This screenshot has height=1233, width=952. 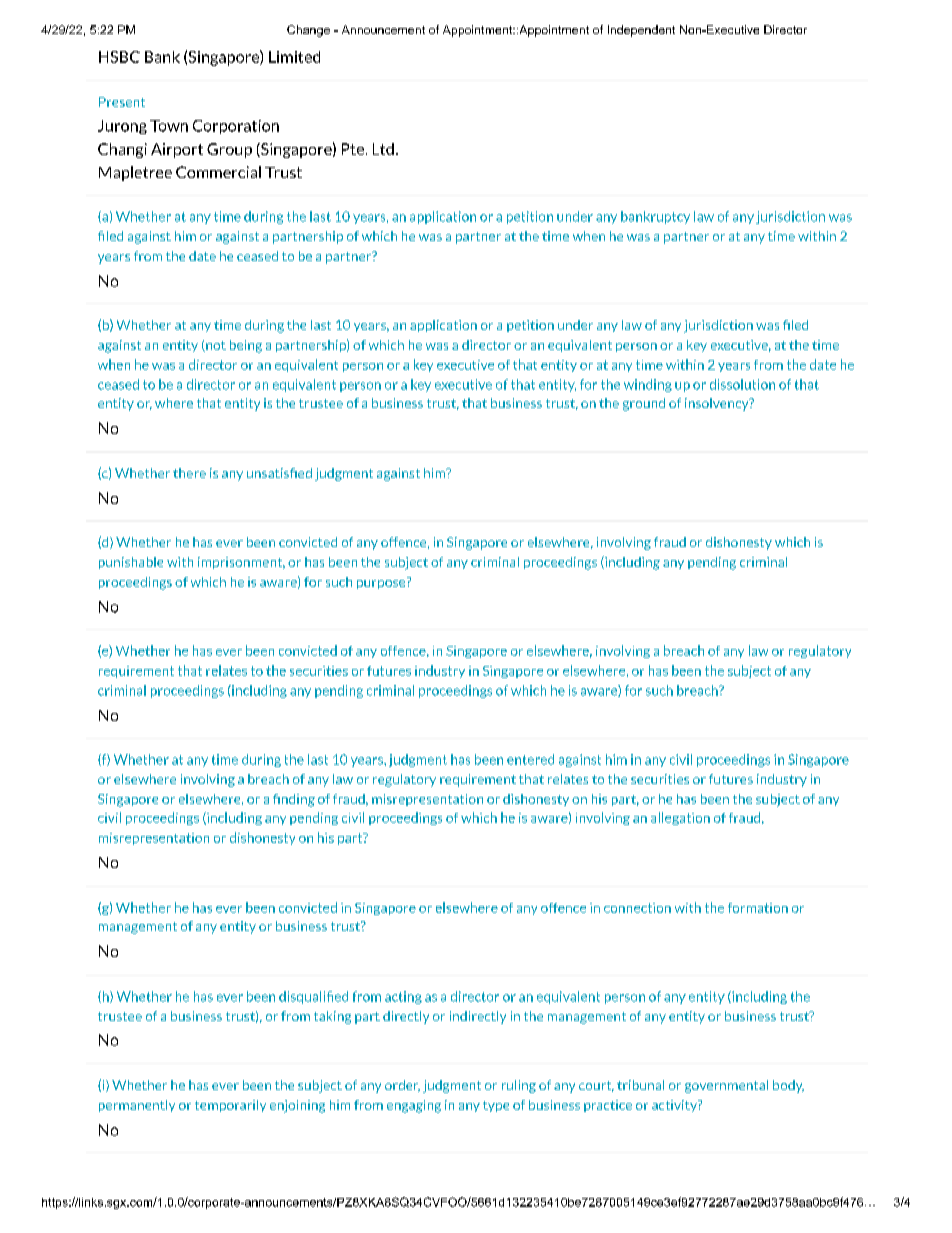 What do you see at coordinates (530, 759) in the screenshot?
I see `entered` at bounding box center [530, 759].
